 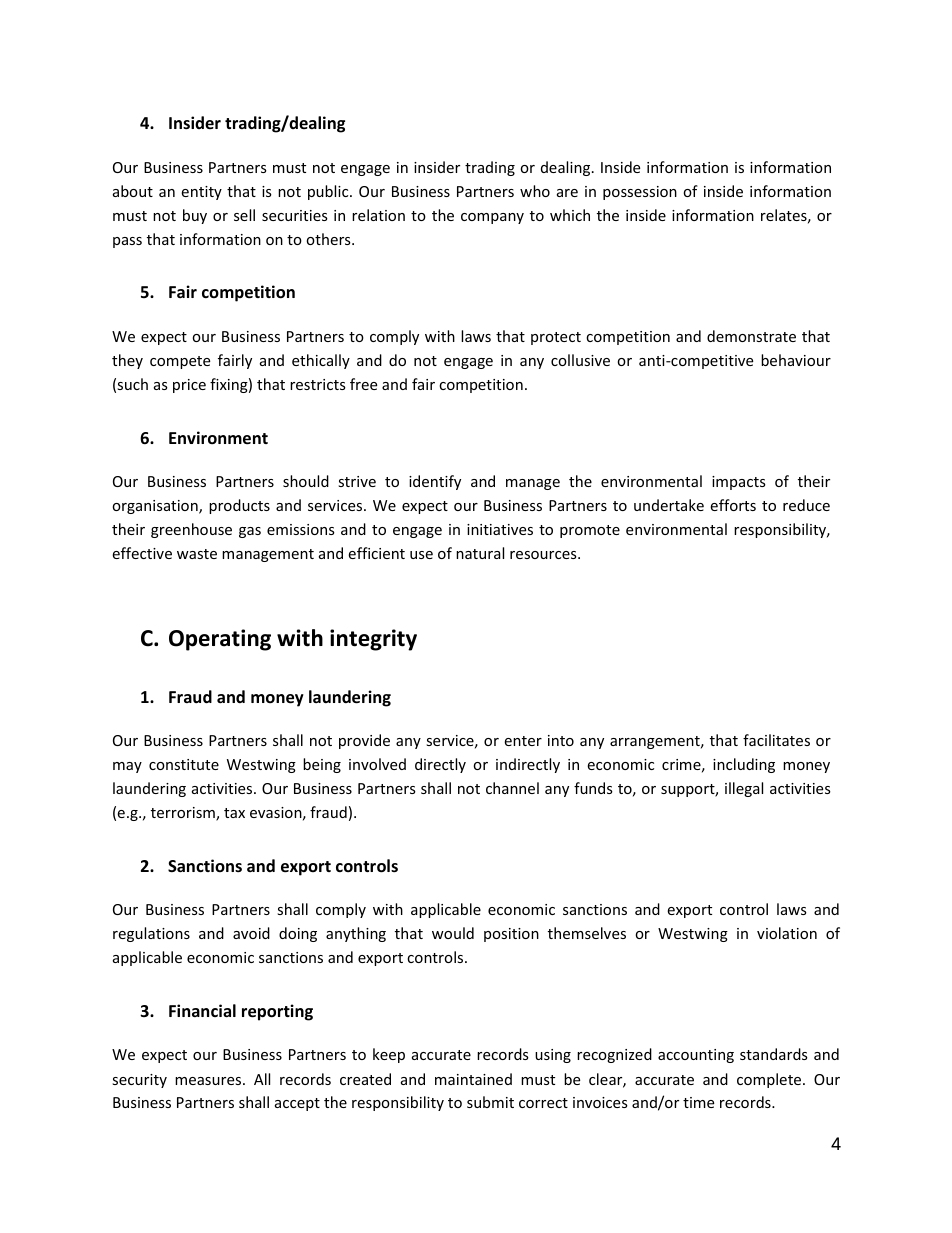 What do you see at coordinates (195, 216) in the page?
I see `buy` at bounding box center [195, 216].
